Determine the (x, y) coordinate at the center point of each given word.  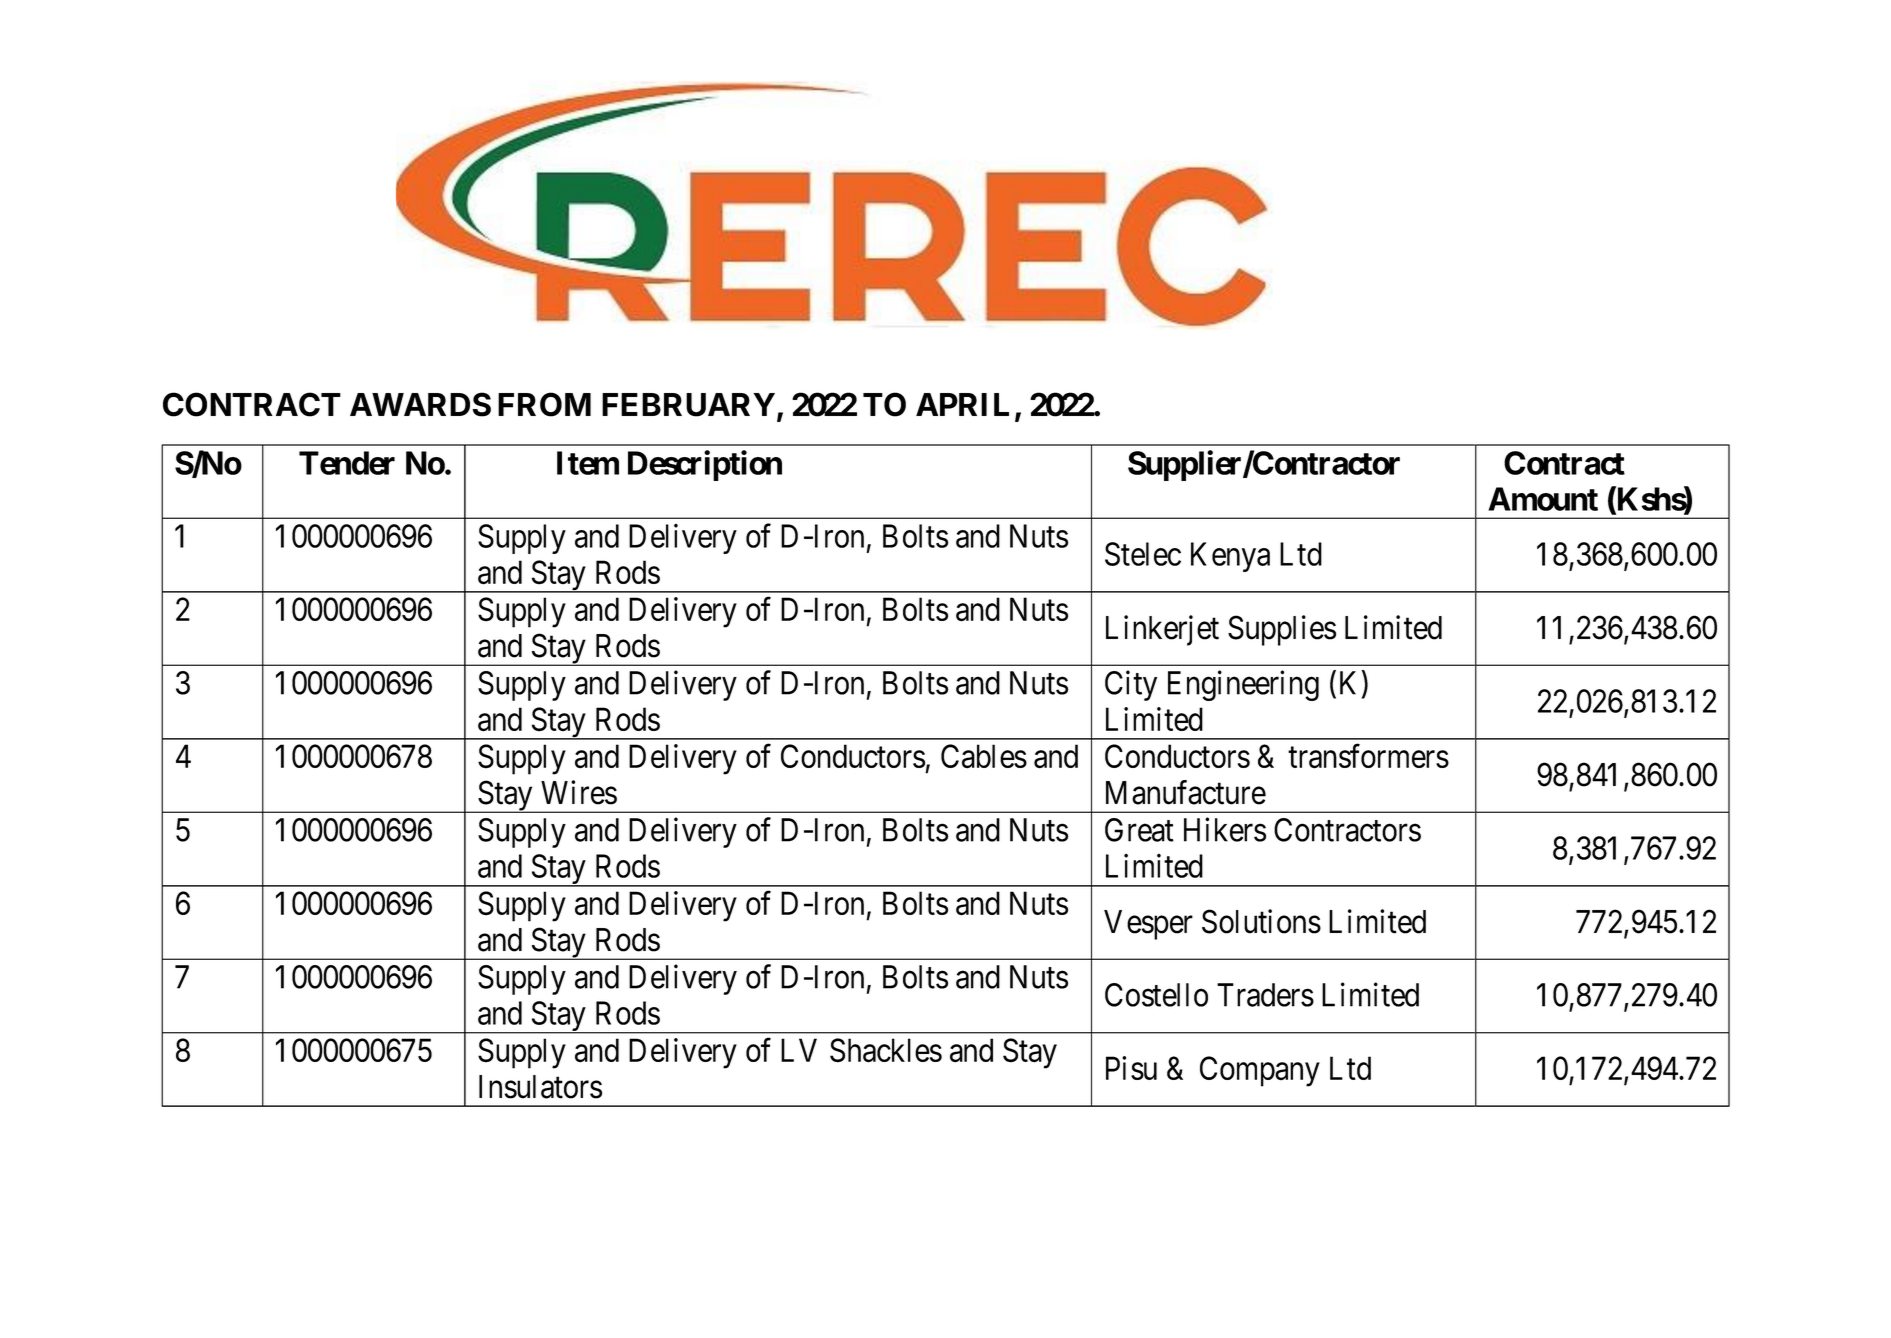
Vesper (1148, 925)
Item (588, 463)
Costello (1156, 995)
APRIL (962, 404)
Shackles (886, 1050)
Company (1260, 1071)
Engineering (1243, 685)
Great (1139, 830)
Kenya (1230, 557)
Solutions (1261, 921)
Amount (1543, 499)
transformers (1368, 756)
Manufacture (1186, 792)
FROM (544, 404)
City (1131, 685)
